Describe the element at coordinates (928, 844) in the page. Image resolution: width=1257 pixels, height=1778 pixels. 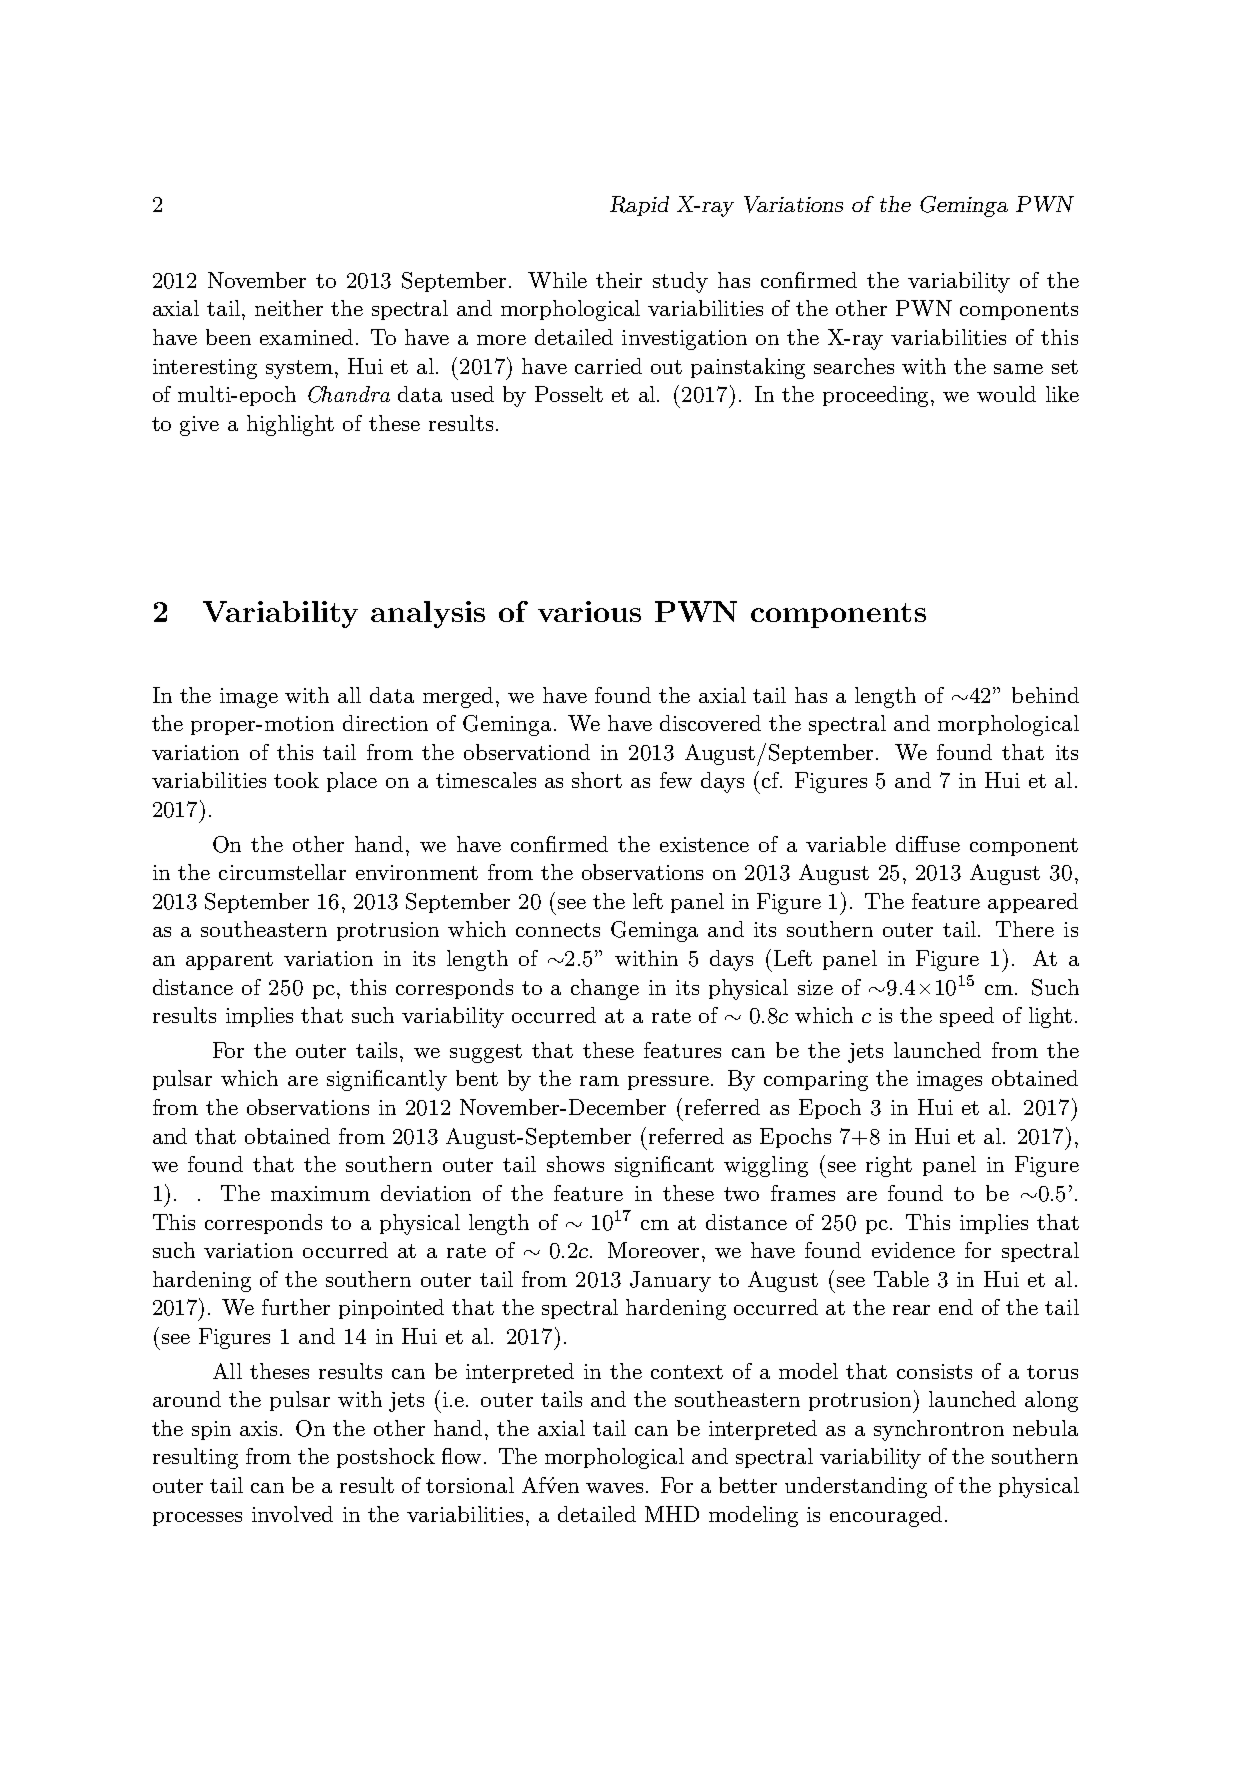
I see `diffuse` at that location.
